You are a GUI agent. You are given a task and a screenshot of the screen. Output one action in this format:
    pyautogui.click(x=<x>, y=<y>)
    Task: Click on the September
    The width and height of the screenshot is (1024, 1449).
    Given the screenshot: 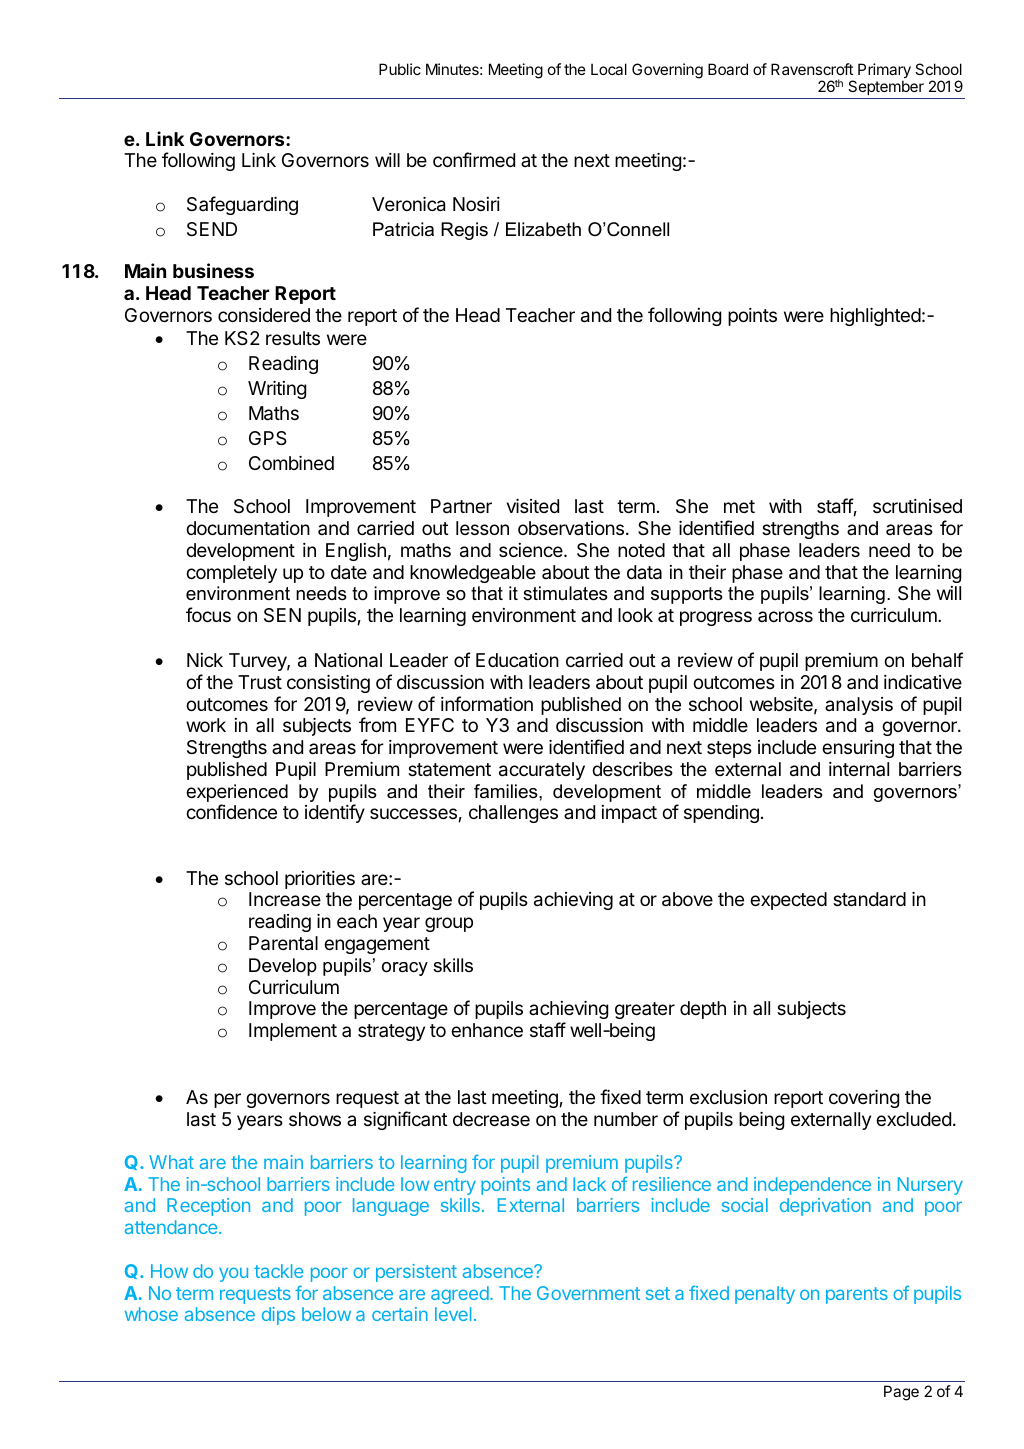 What is the action you would take?
    pyautogui.click(x=886, y=89)
